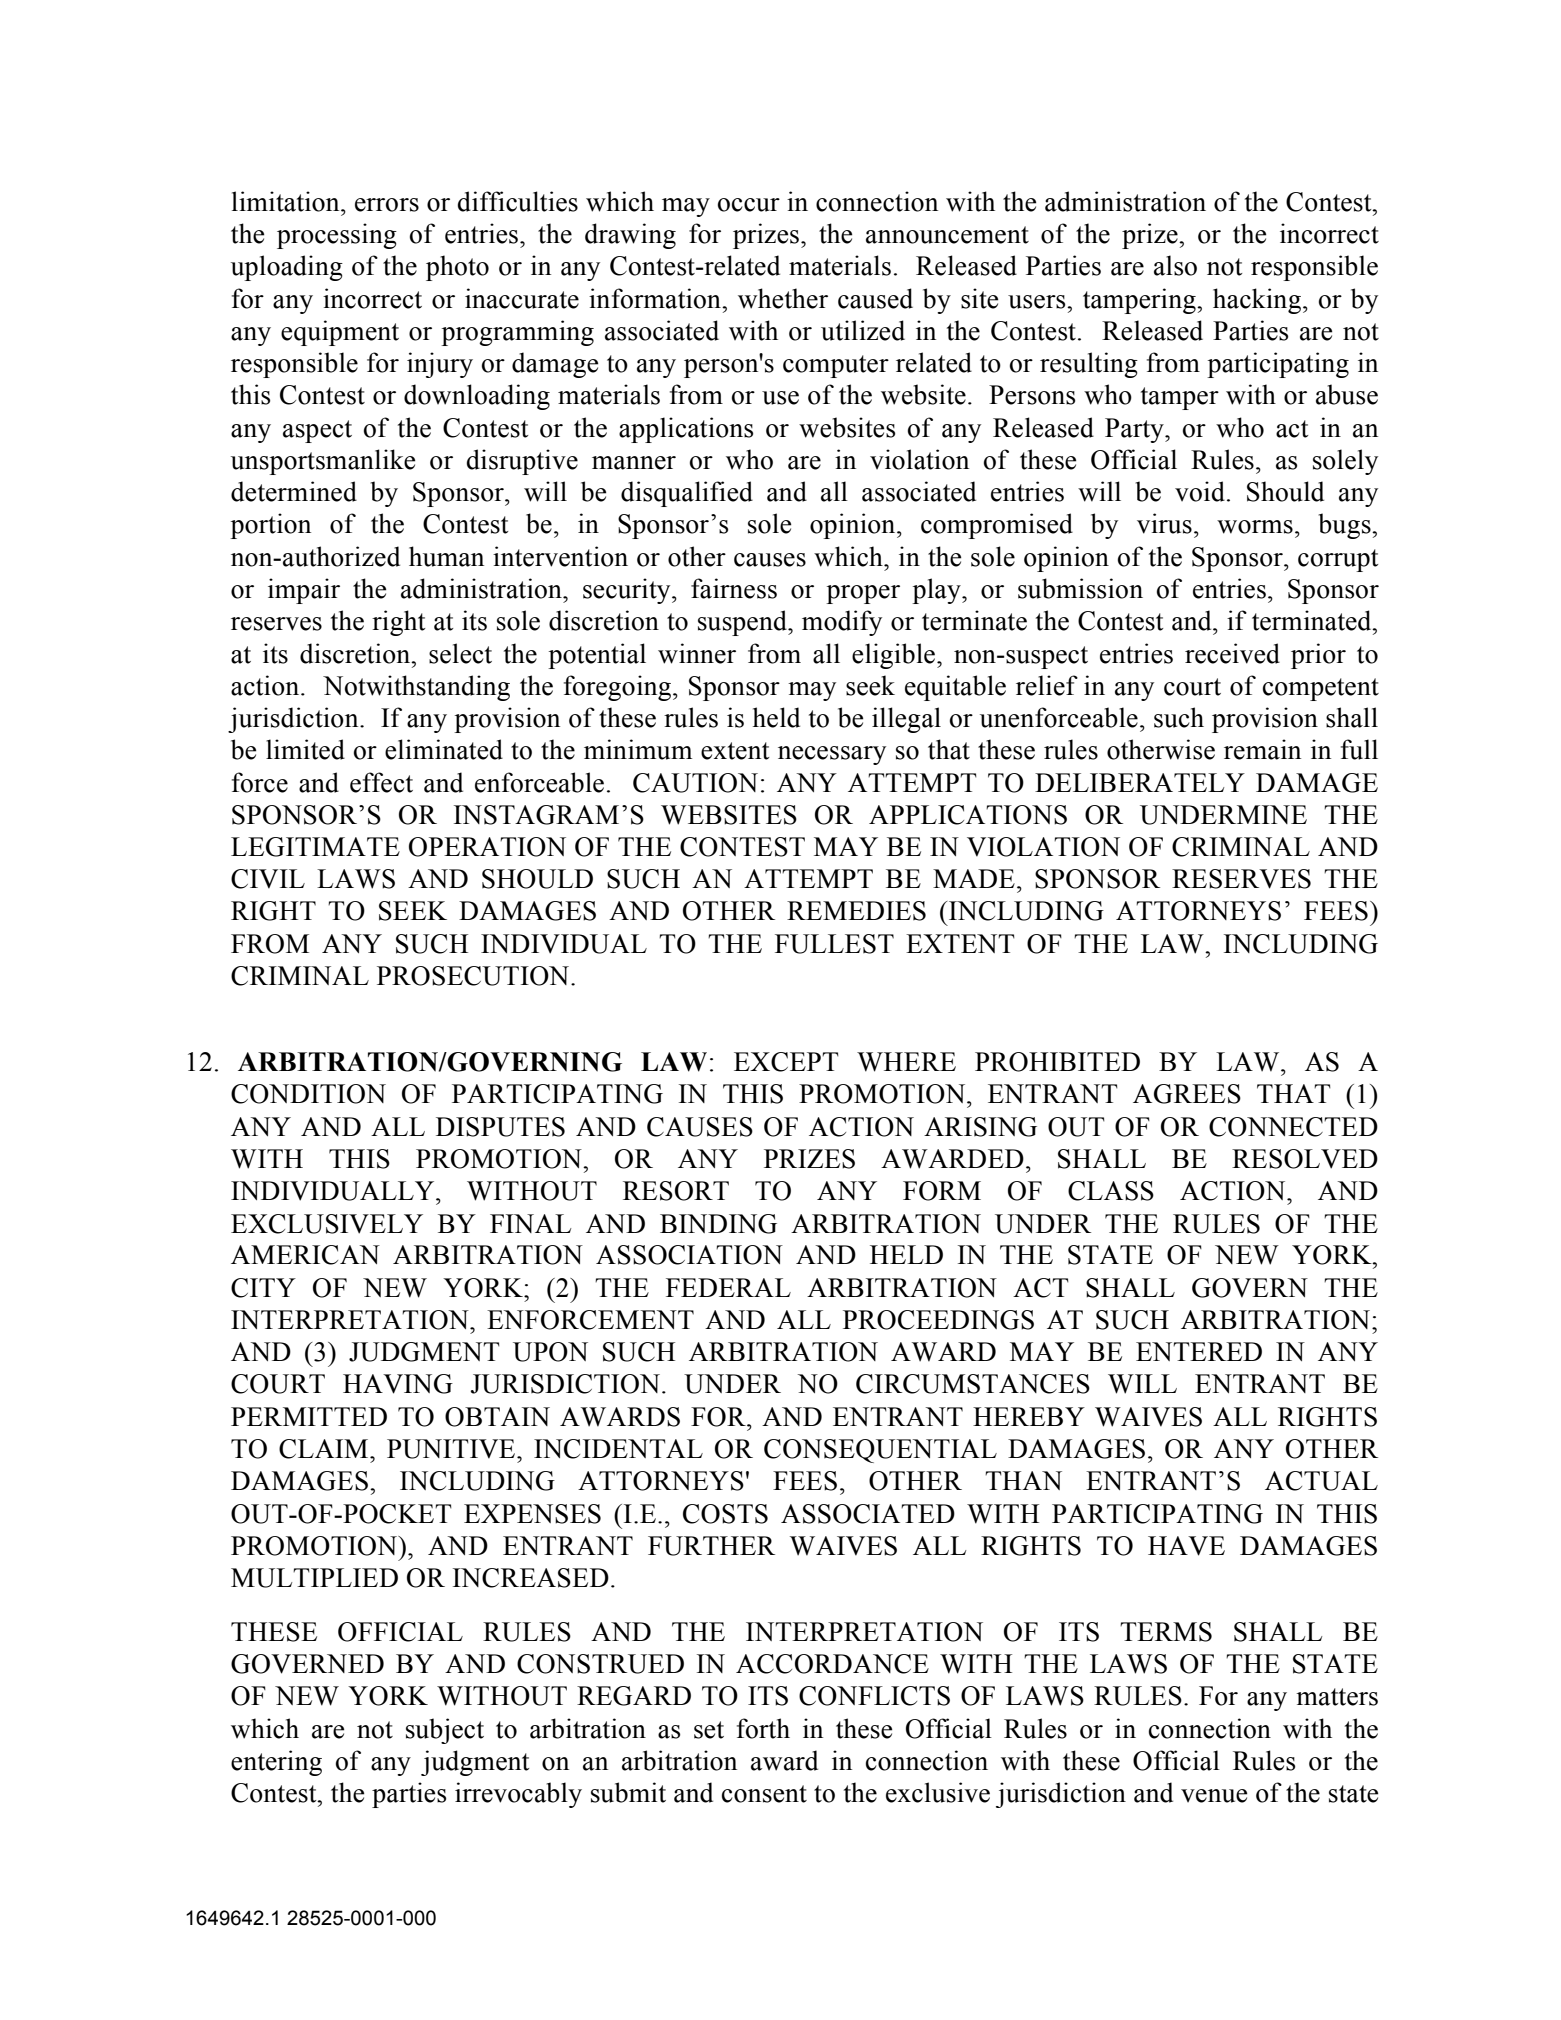  Describe the element at coordinates (1214, 1796) in the screenshot. I see `venue` at that location.
